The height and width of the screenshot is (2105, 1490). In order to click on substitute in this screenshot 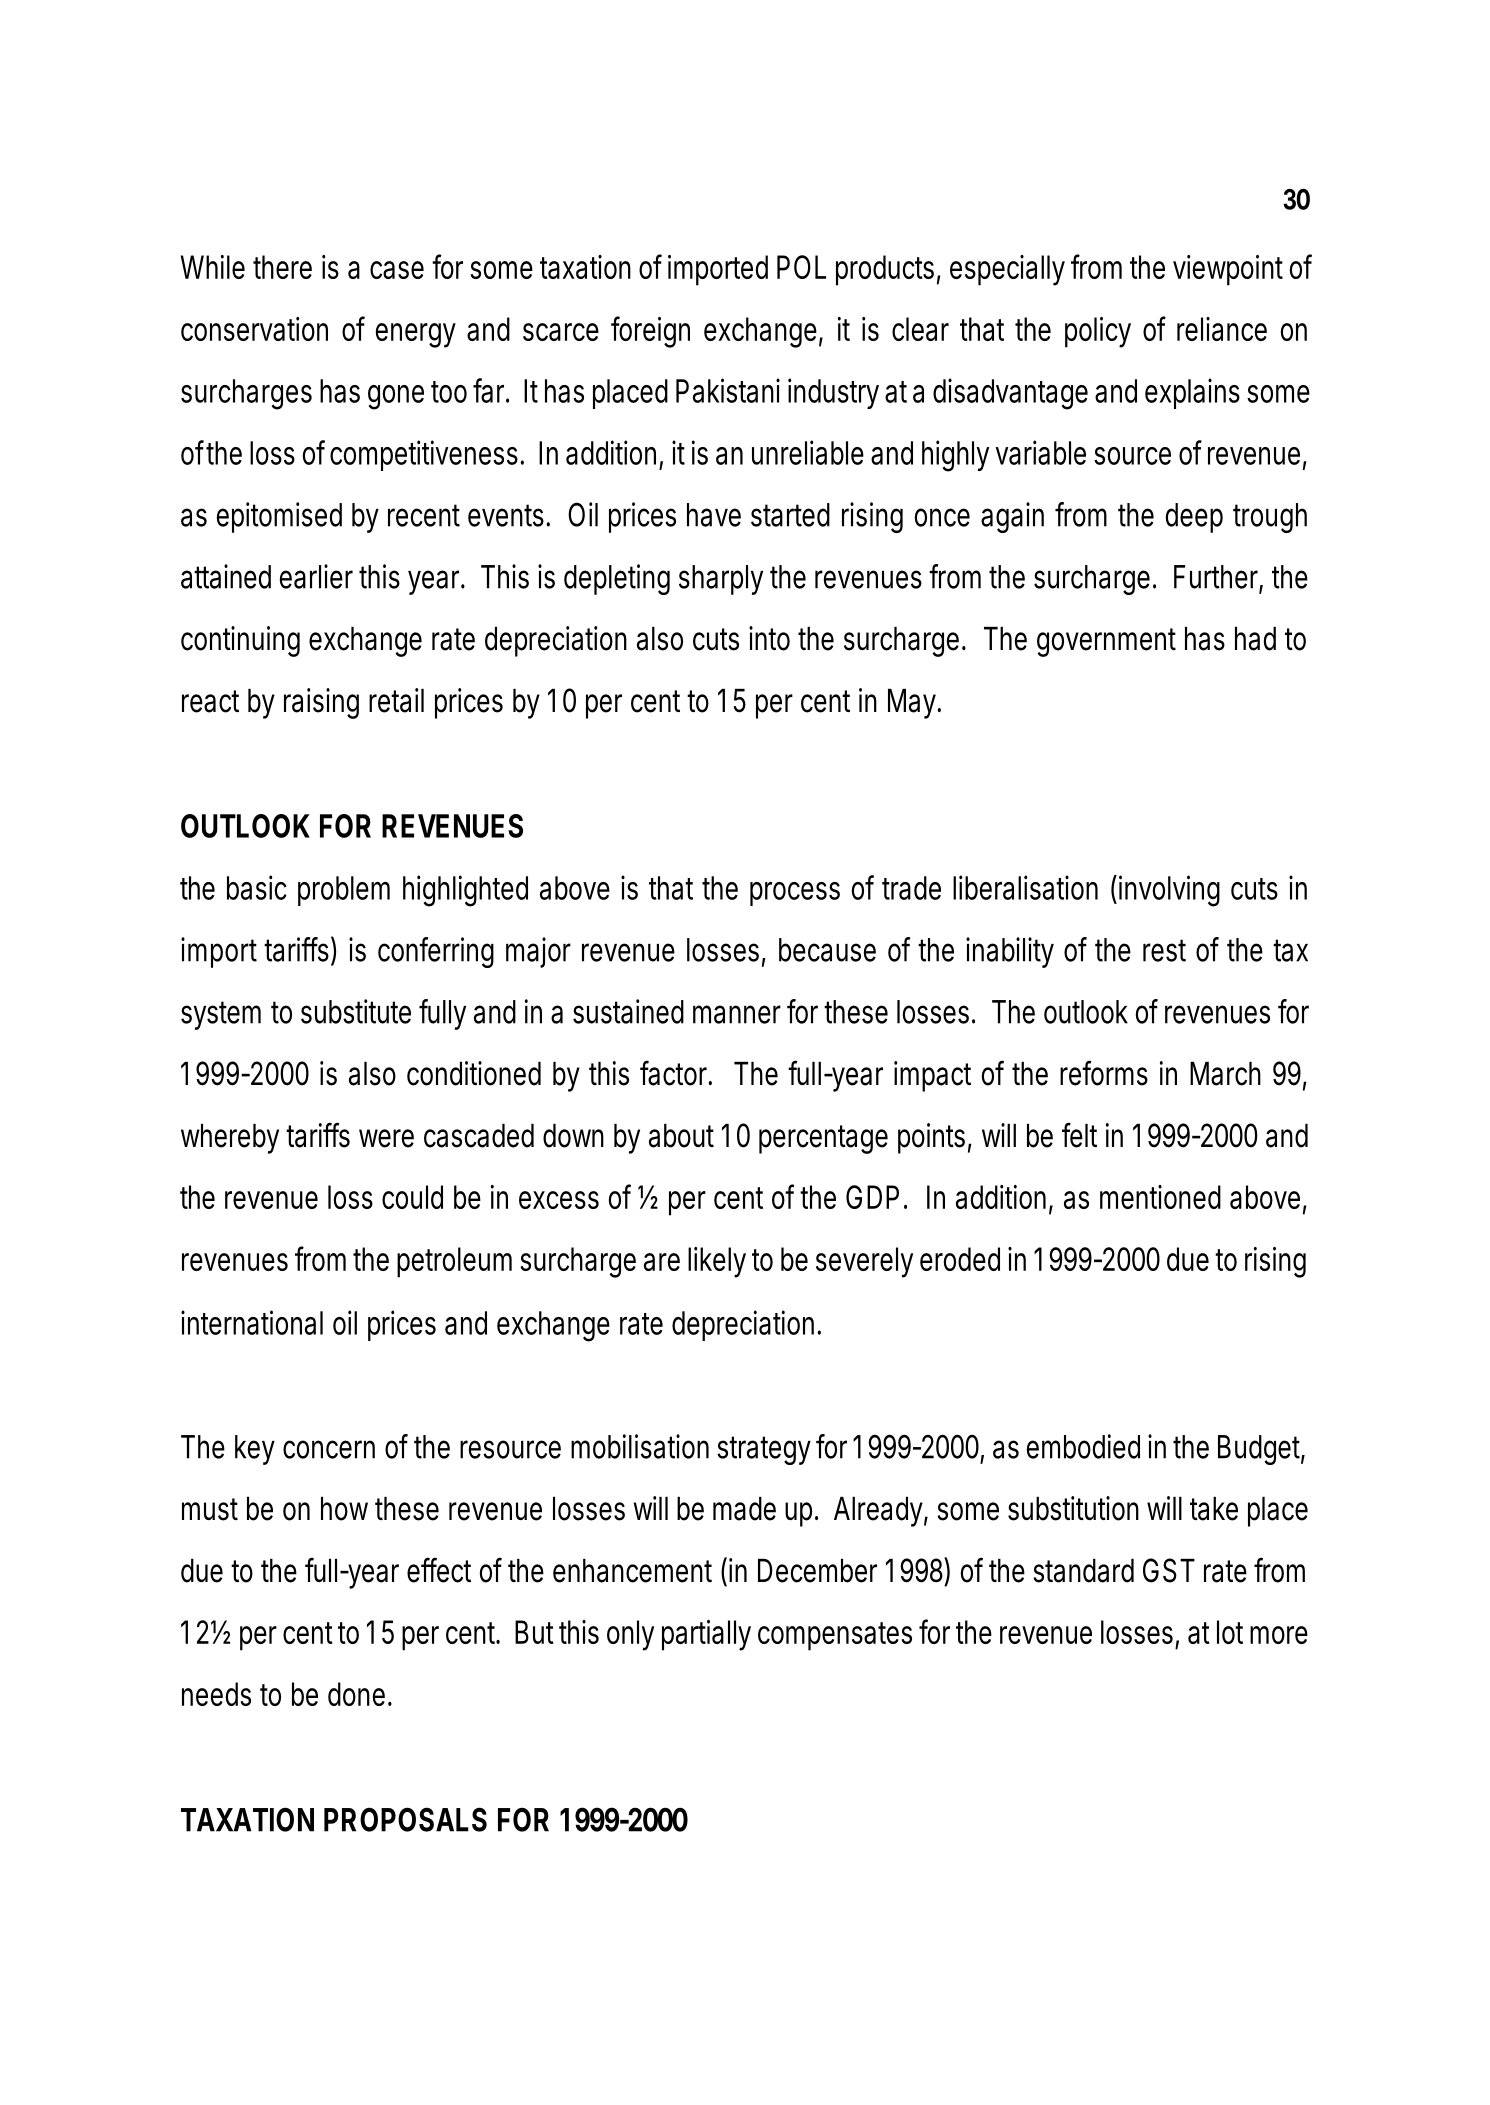, I will do `click(356, 1011)`.
